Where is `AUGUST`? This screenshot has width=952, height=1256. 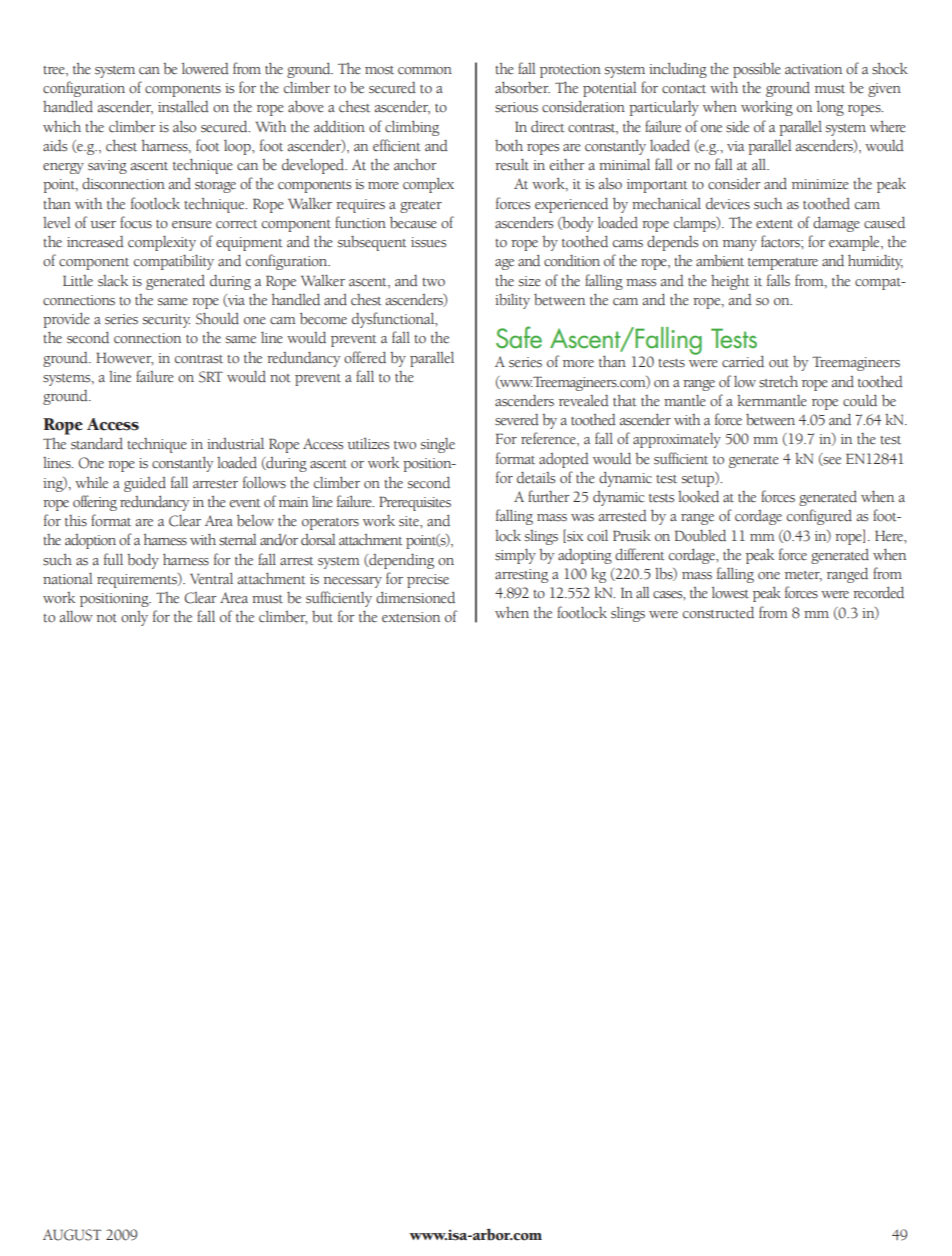 AUGUST is located at coordinates (72, 1235).
